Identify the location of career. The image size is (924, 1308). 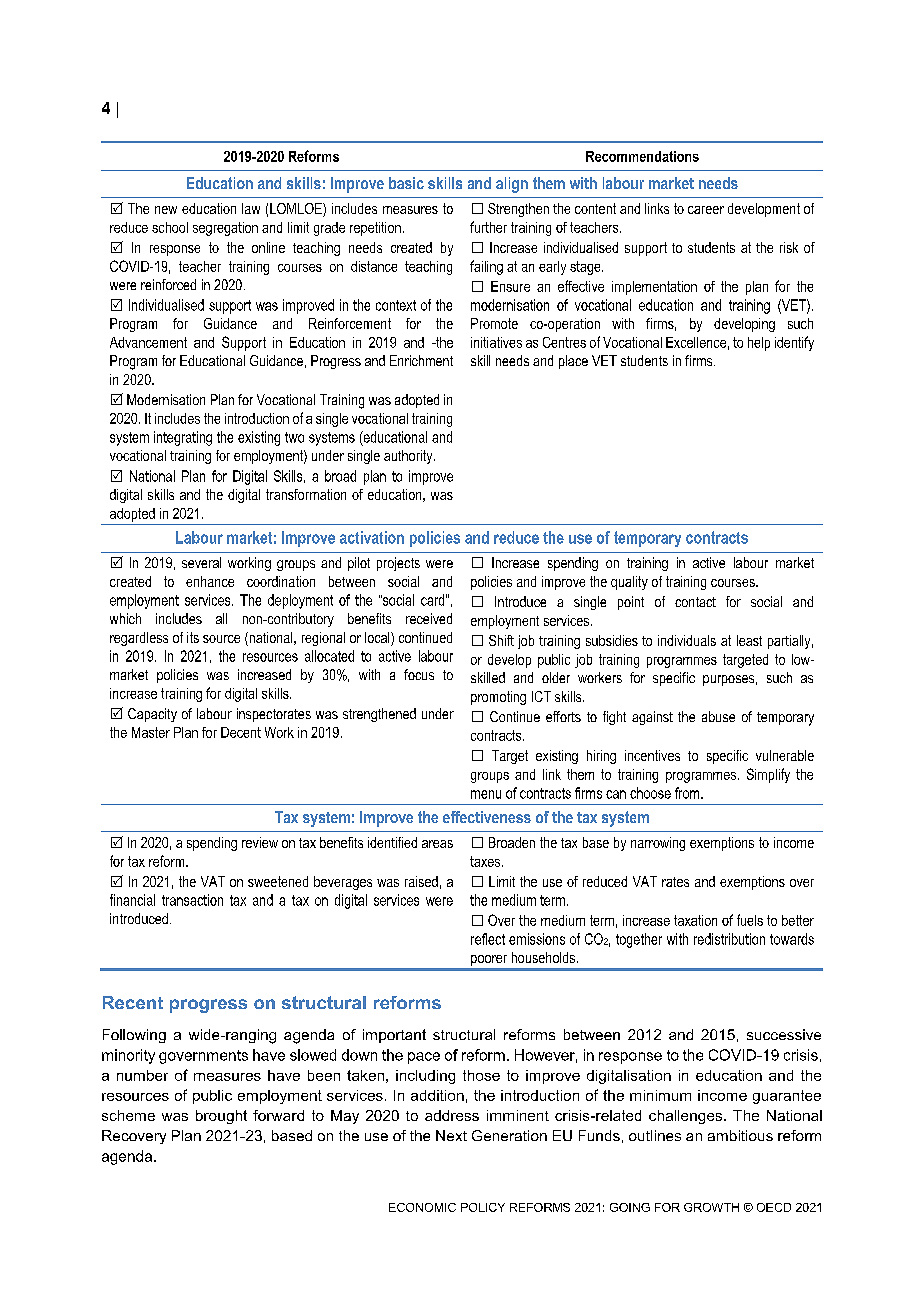
(706, 210).
